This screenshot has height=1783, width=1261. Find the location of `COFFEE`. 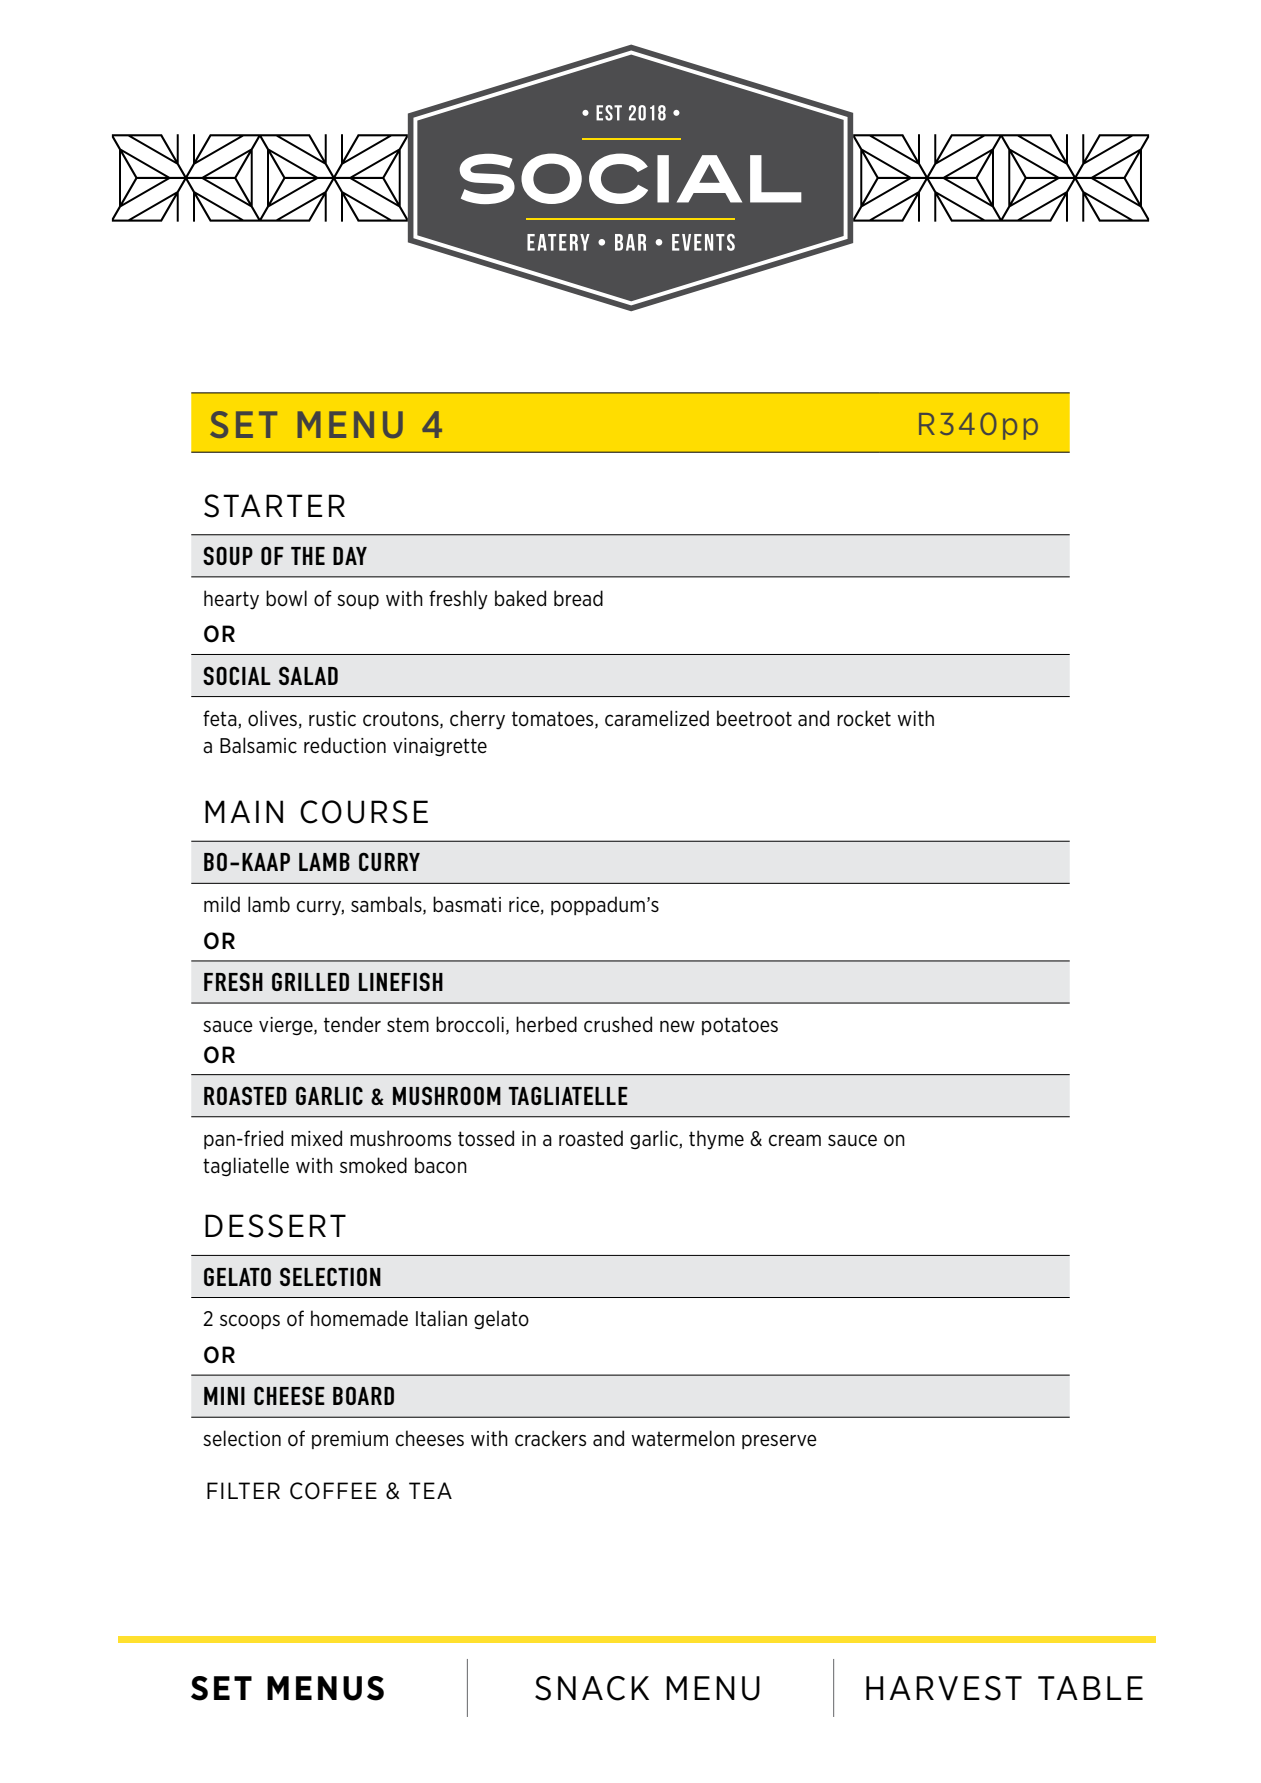

COFFEE is located at coordinates (333, 1491).
